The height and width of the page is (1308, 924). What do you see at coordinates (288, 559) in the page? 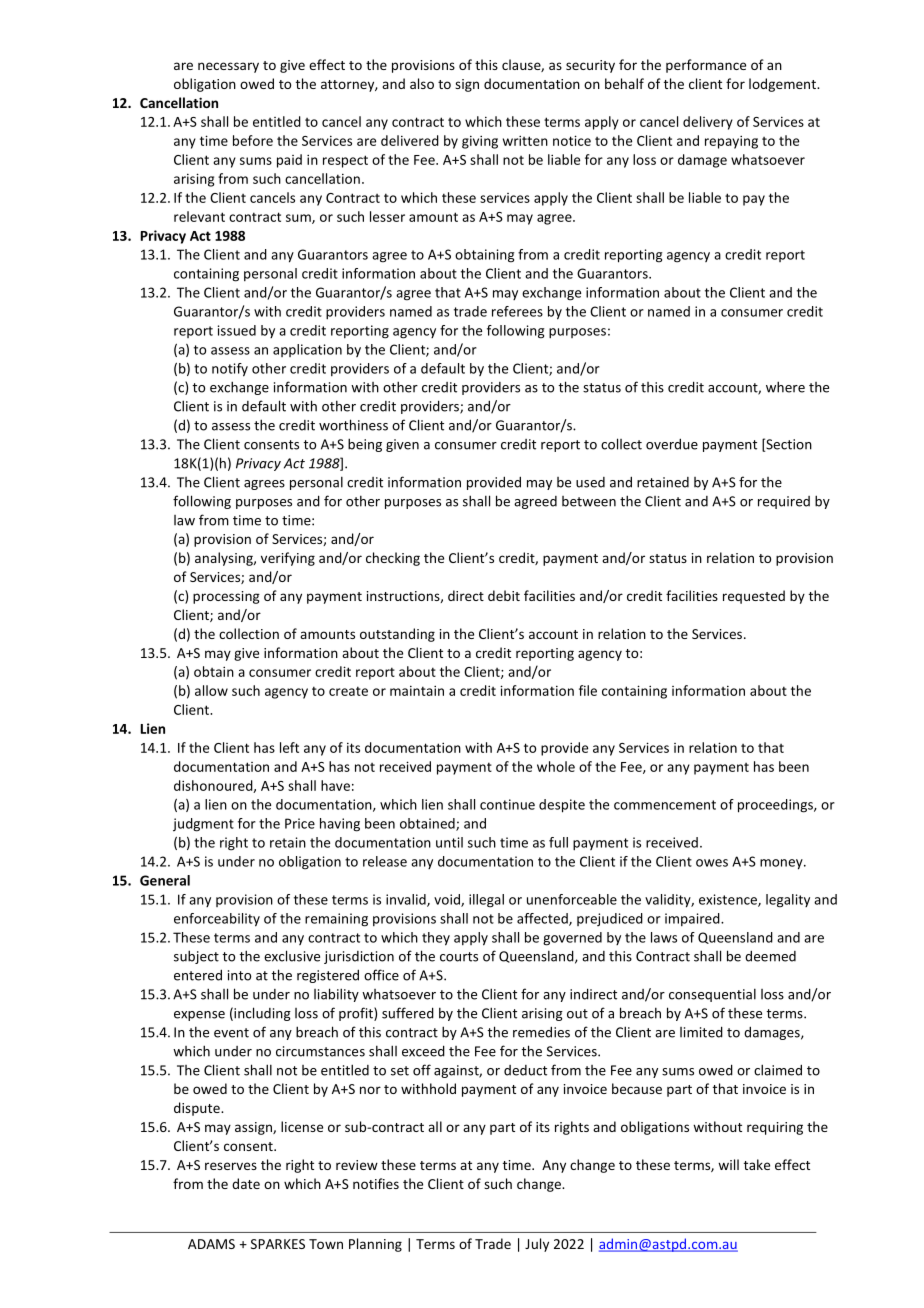
I see `verifying` at bounding box center [288, 559].
